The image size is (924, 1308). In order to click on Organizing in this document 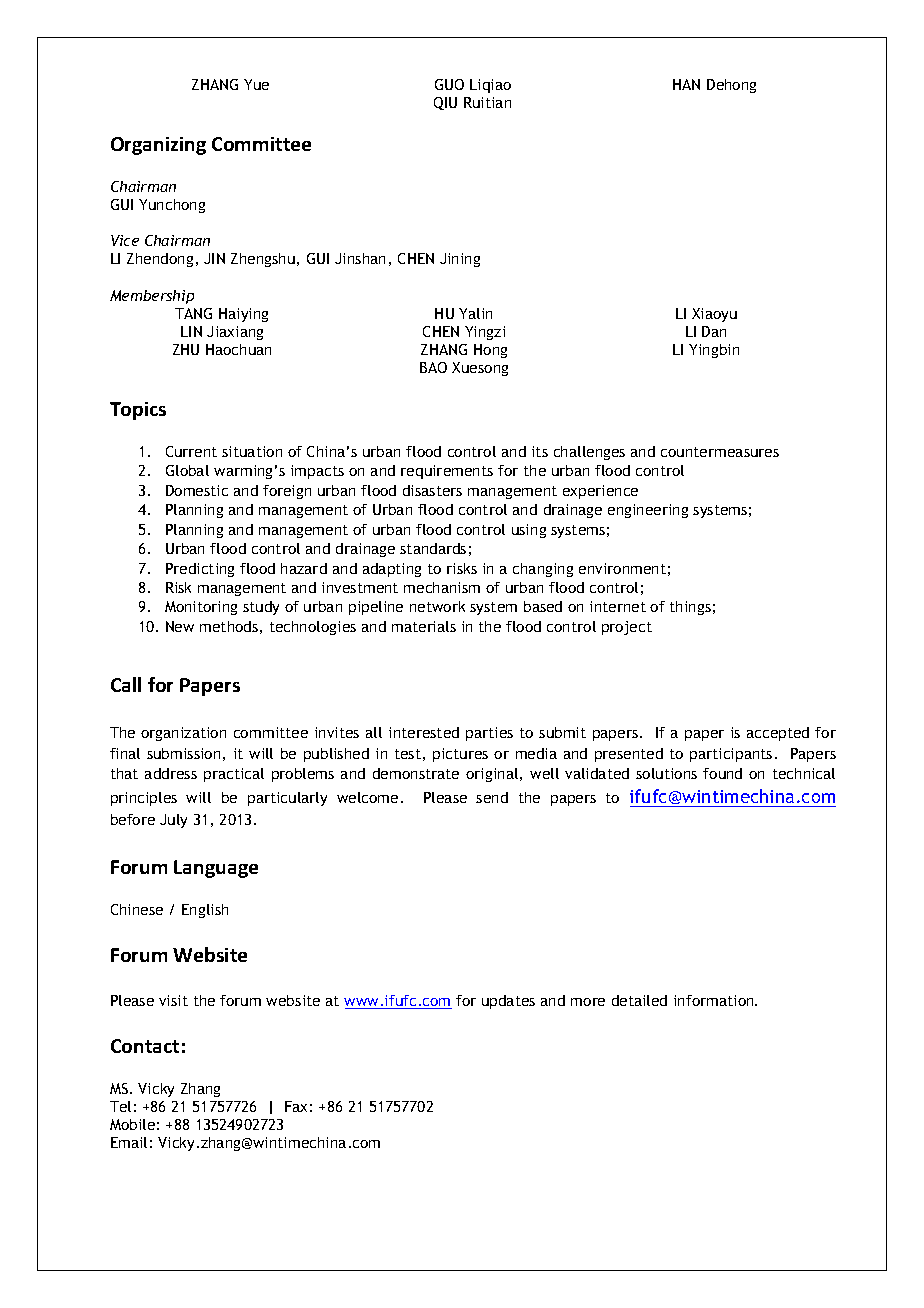, I will do `click(158, 146)`.
